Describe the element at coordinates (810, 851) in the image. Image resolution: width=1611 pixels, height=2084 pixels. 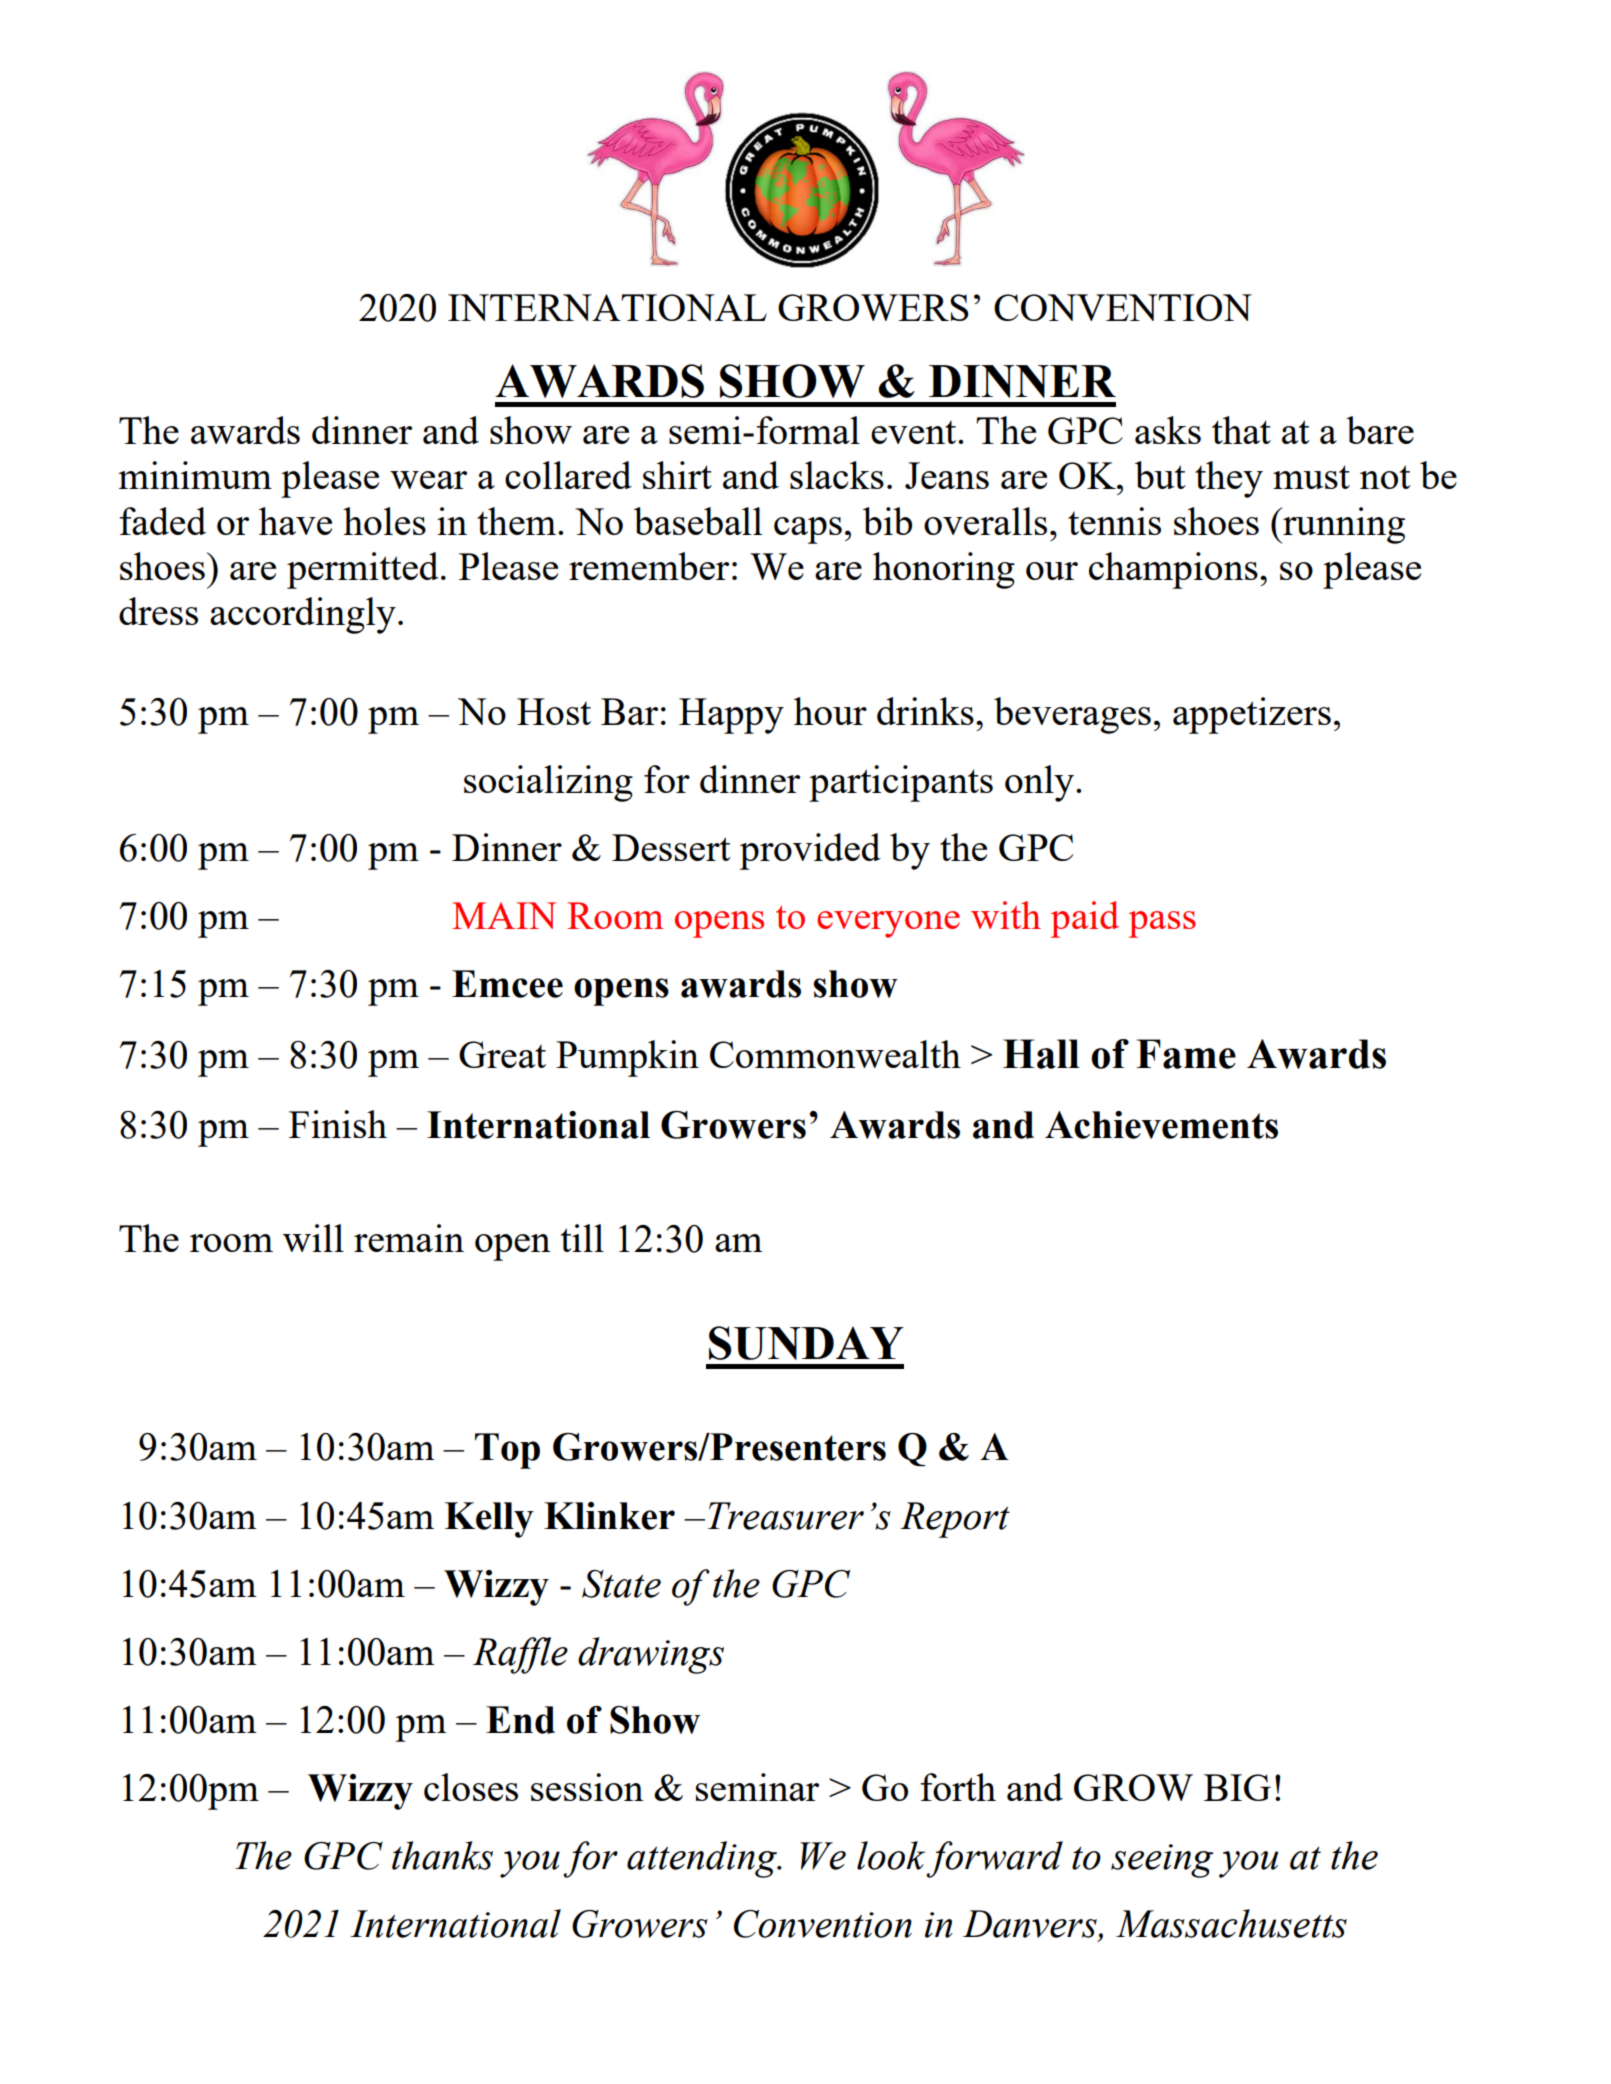
I see `provided` at that location.
